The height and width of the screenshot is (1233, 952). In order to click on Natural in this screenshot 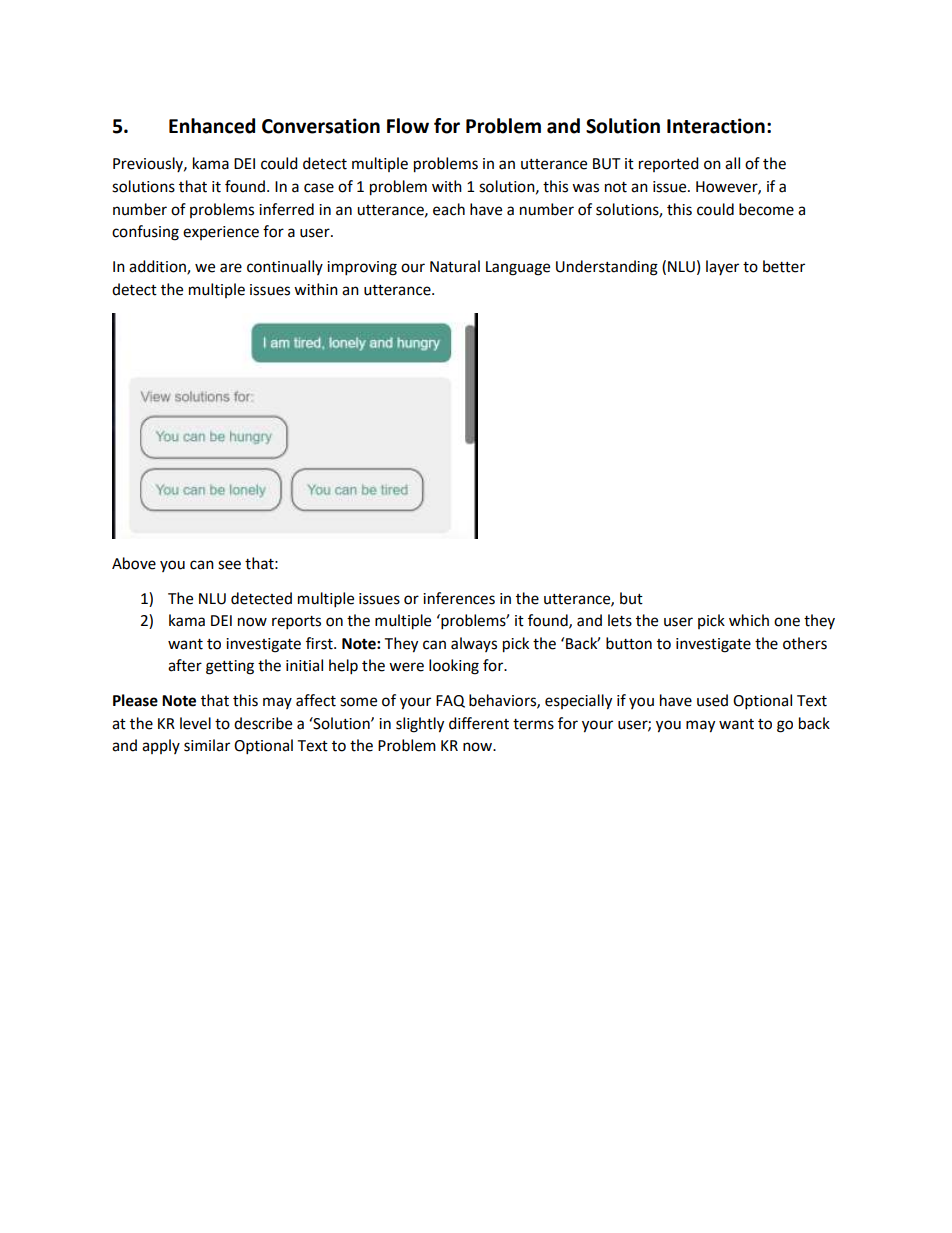, I will do `click(455, 266)`.
